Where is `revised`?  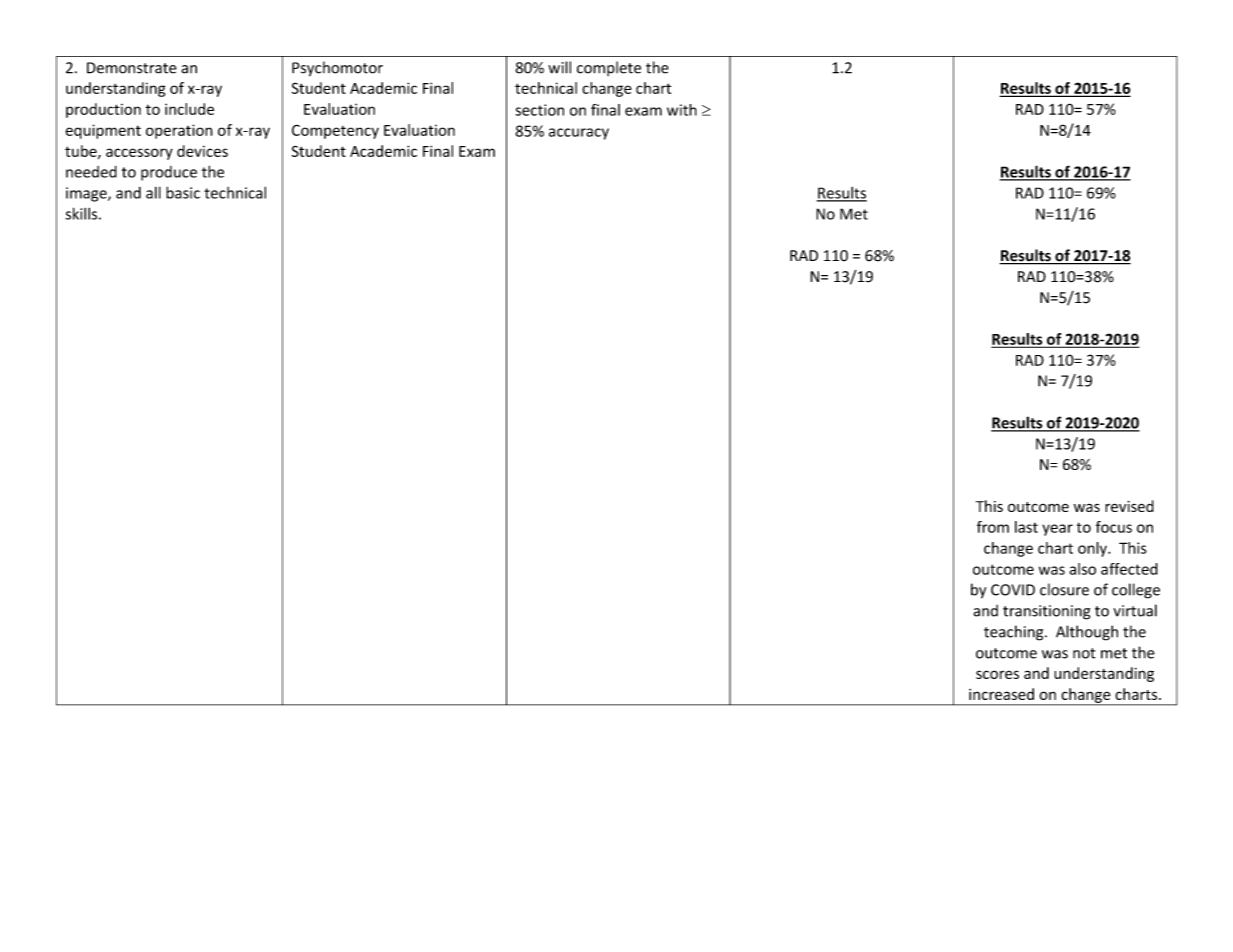
revised is located at coordinates (1129, 506).
